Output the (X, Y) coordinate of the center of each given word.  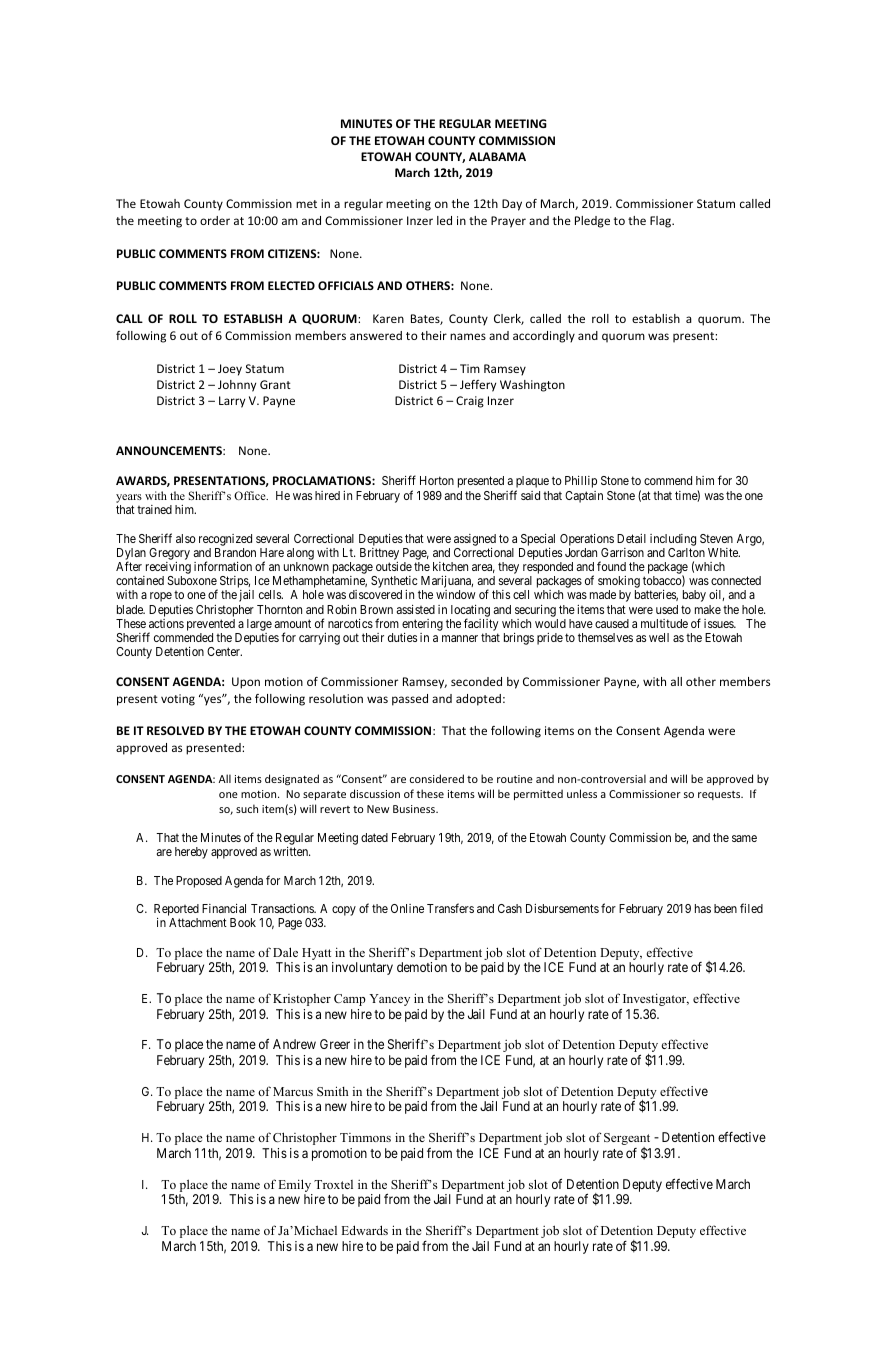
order (215, 220)
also (186, 538)
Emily (295, 1187)
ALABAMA (497, 156)
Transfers (450, 908)
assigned (475, 540)
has (703, 908)
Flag (662, 222)
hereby (191, 853)
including (673, 540)
